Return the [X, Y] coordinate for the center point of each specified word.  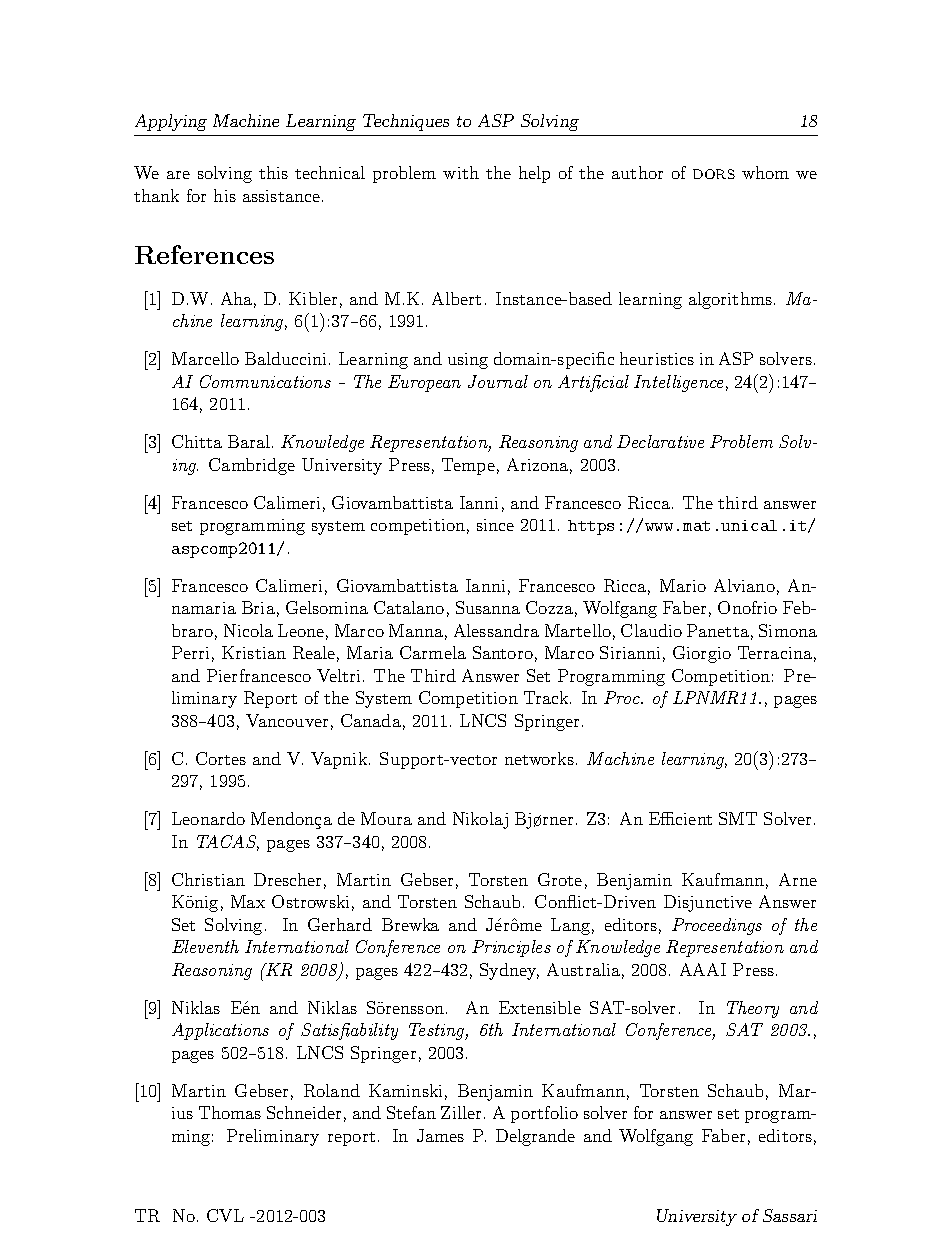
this [273, 172]
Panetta [718, 630]
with [461, 172]
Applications [220, 1031]
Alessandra [496, 630]
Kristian [254, 652]
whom [765, 172]
